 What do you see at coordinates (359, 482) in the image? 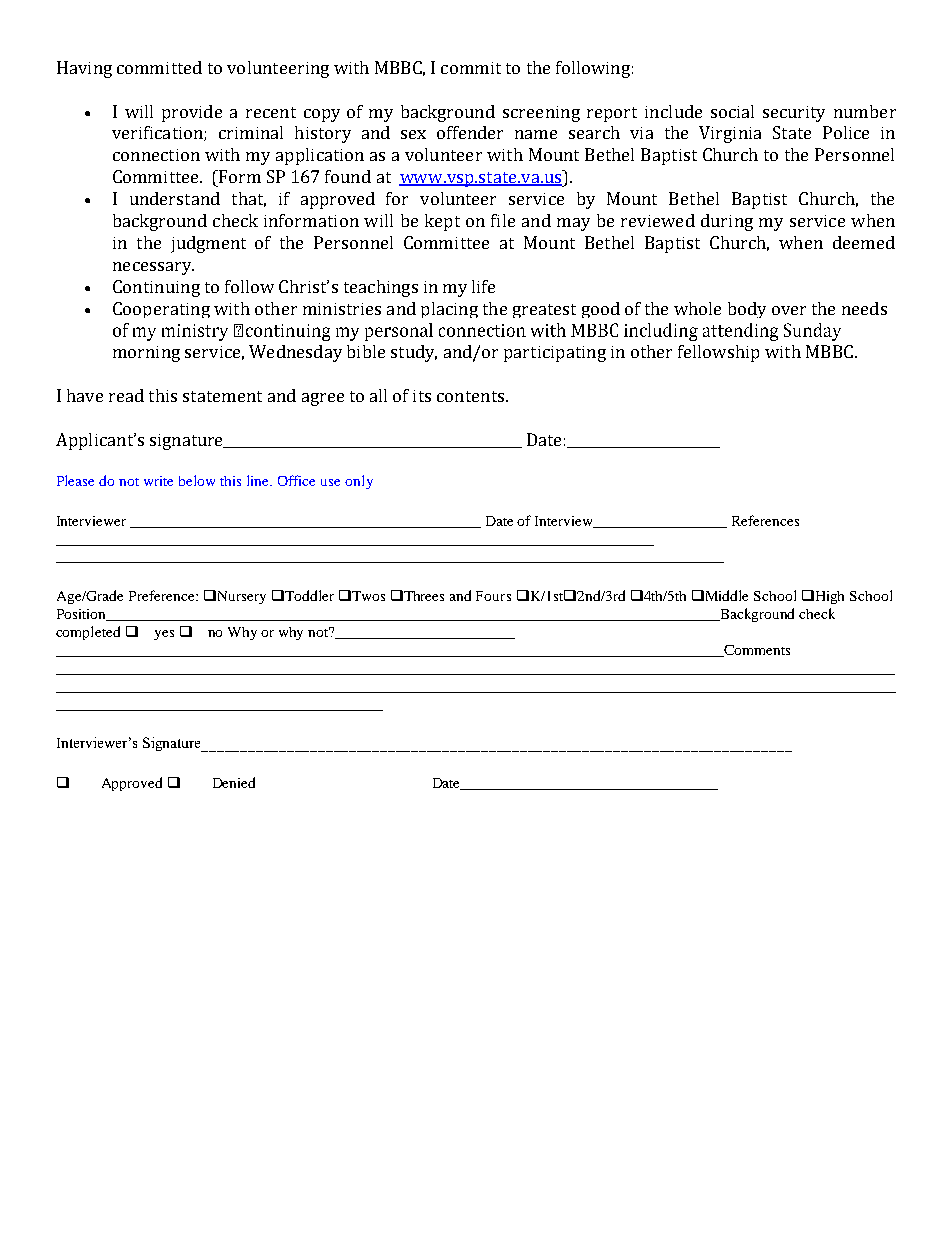
I see `only` at bounding box center [359, 482].
